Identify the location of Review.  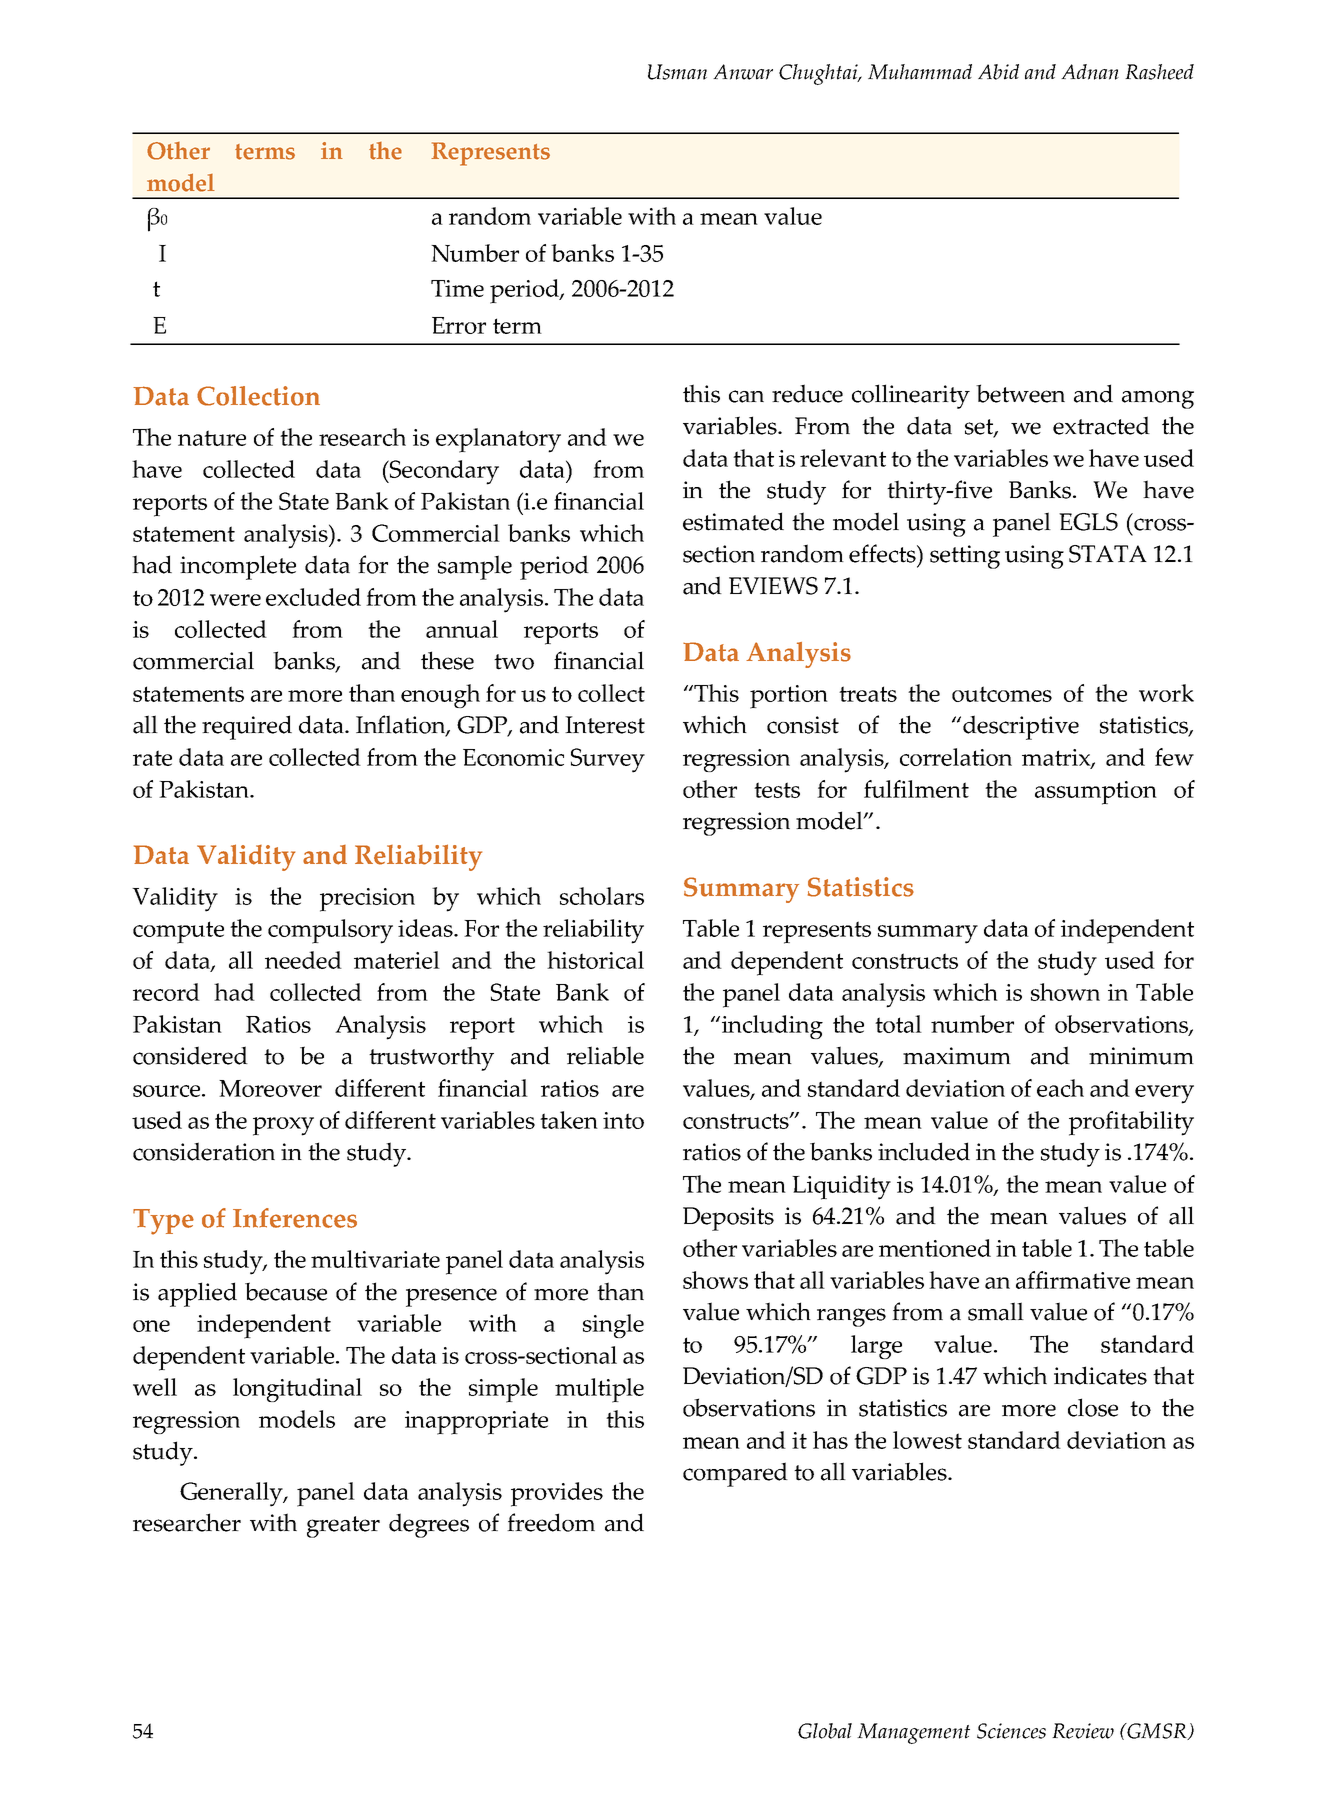
(1083, 1731).
